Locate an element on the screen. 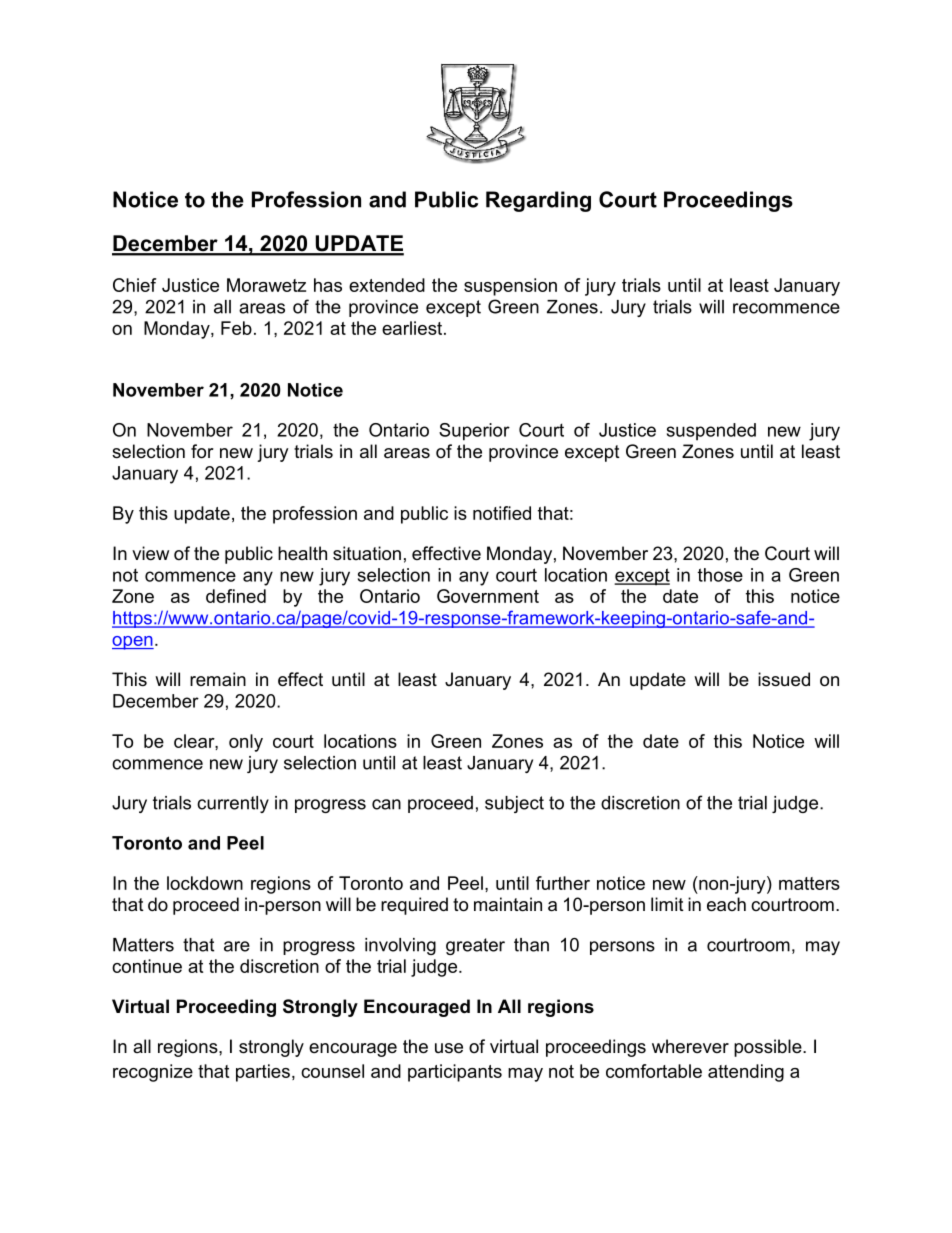  Chief is located at coordinates (134, 285).
